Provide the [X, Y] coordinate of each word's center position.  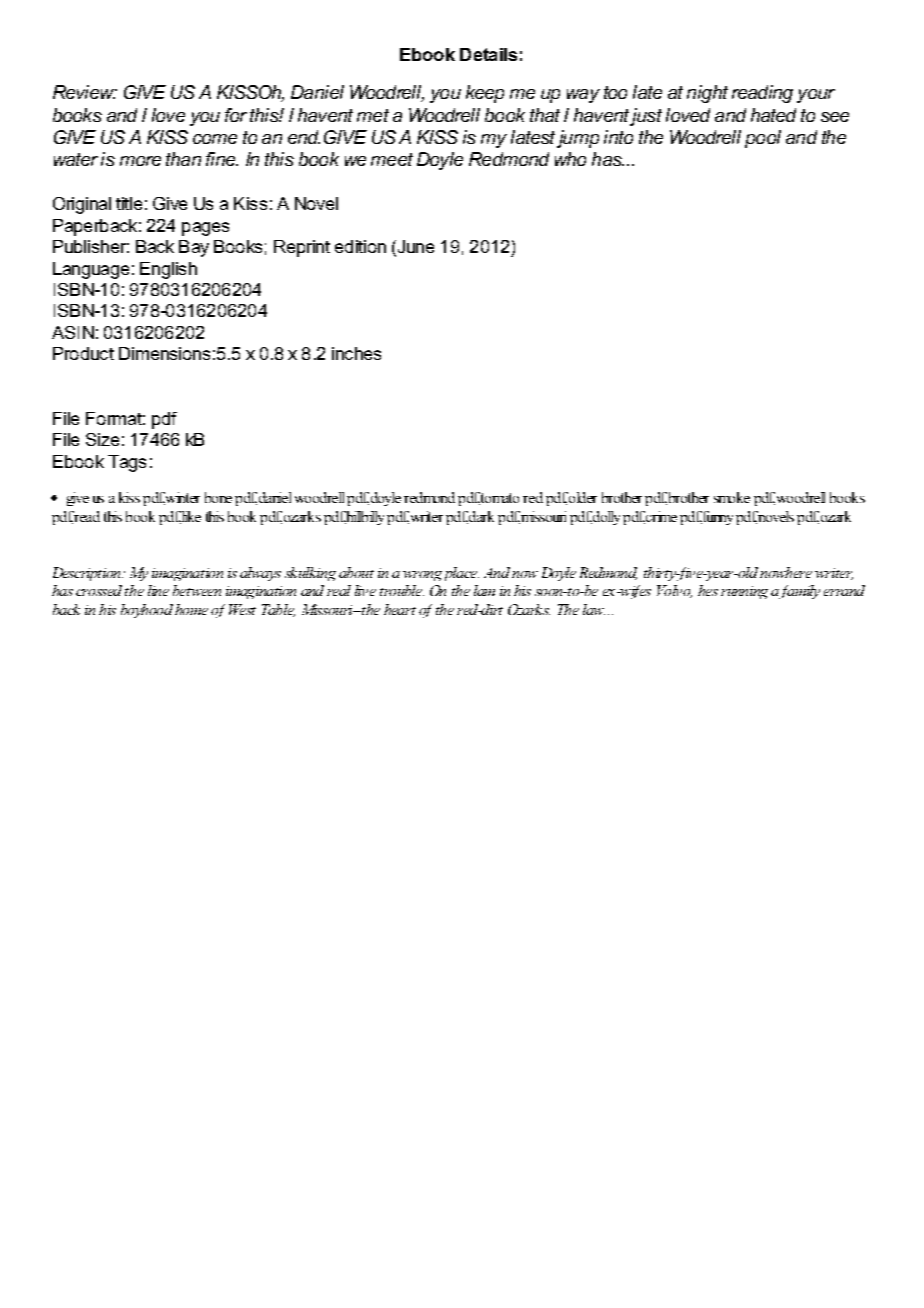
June [414, 248]
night [707, 94]
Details [488, 54]
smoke [732, 497]
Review [85, 92]
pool [763, 139]
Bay [194, 248]
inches [356, 353]
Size [102, 439]
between [197, 590]
